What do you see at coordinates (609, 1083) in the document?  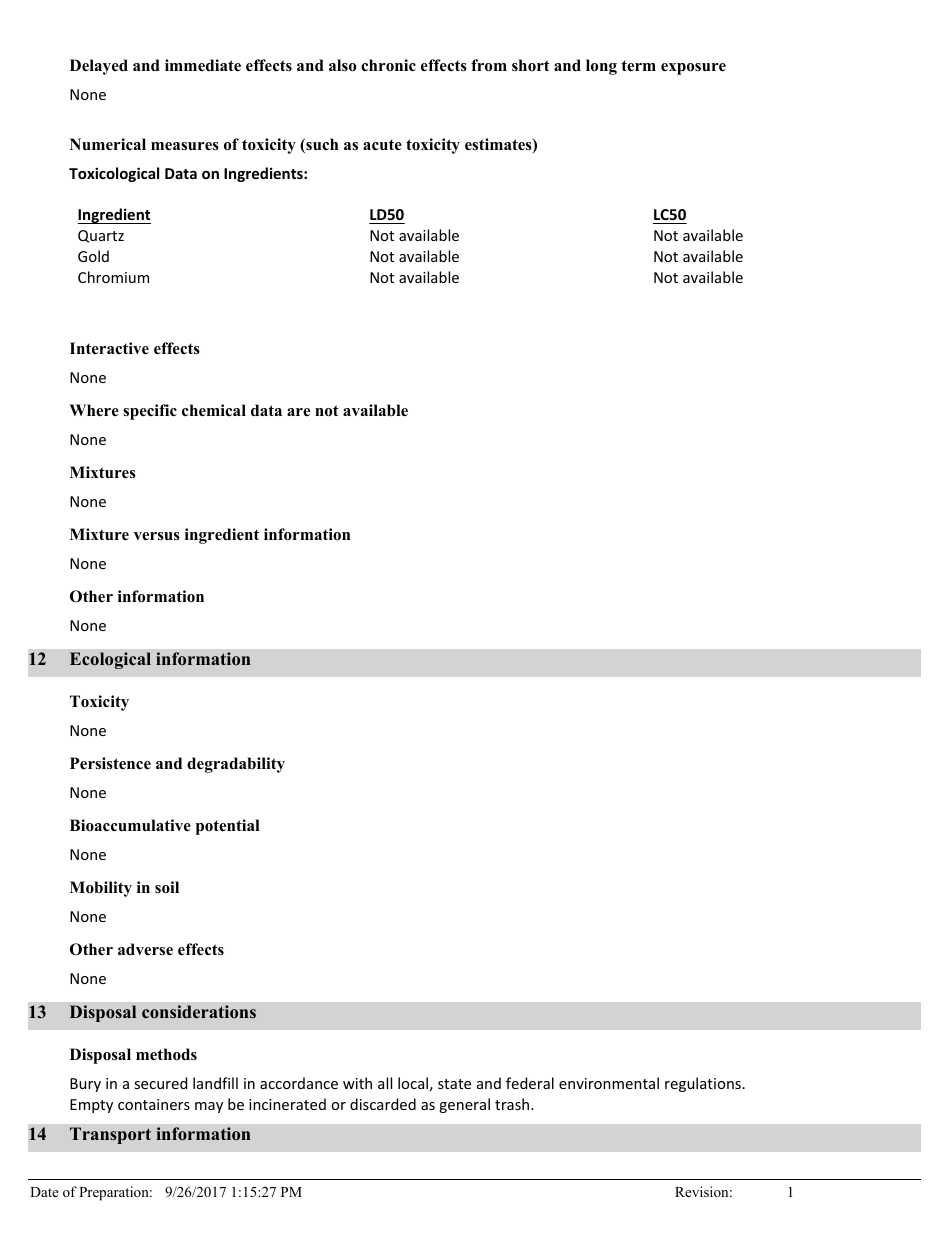 I see `environmental` at bounding box center [609, 1083].
